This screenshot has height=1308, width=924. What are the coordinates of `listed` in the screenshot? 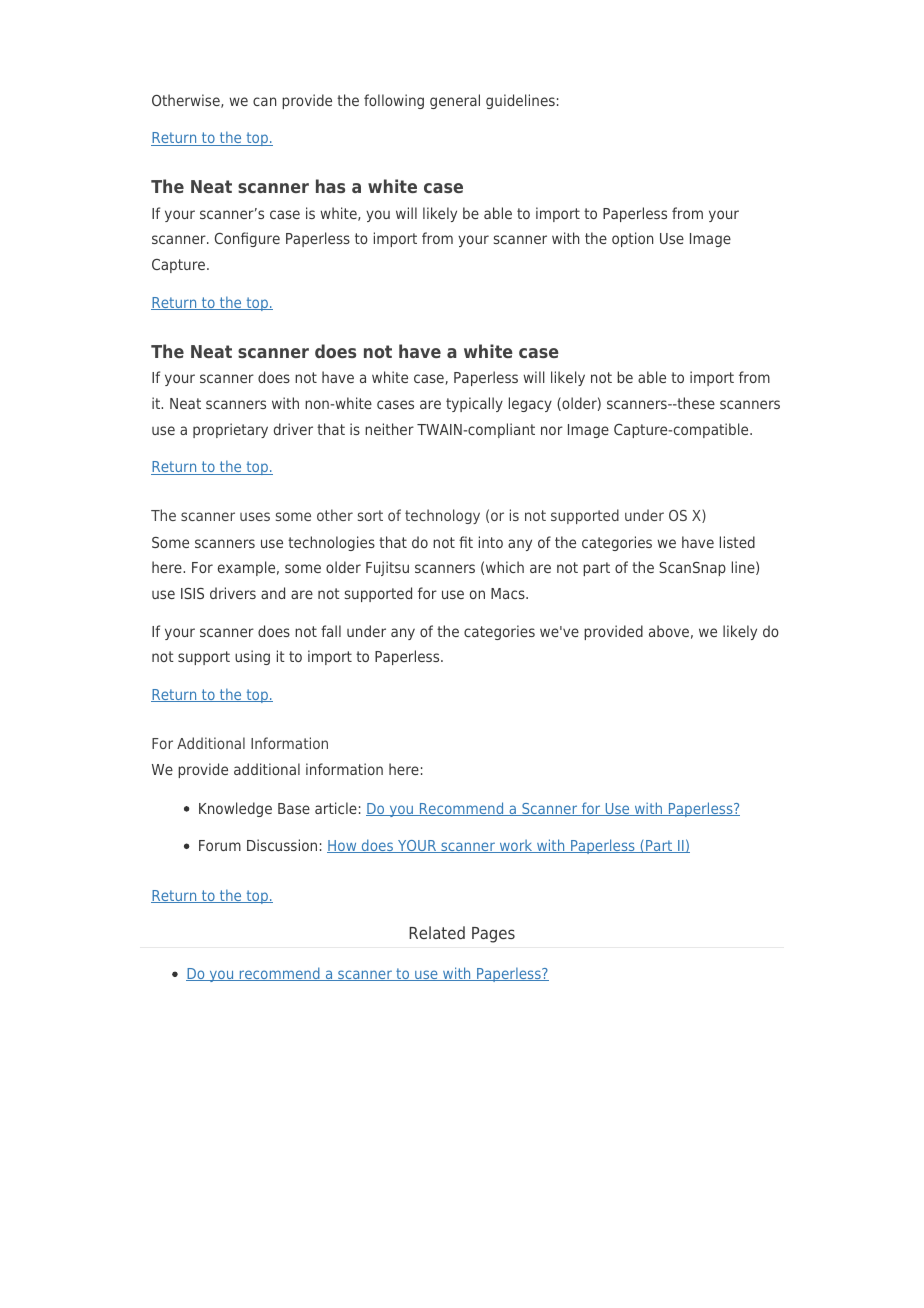 It's located at (737, 542).
